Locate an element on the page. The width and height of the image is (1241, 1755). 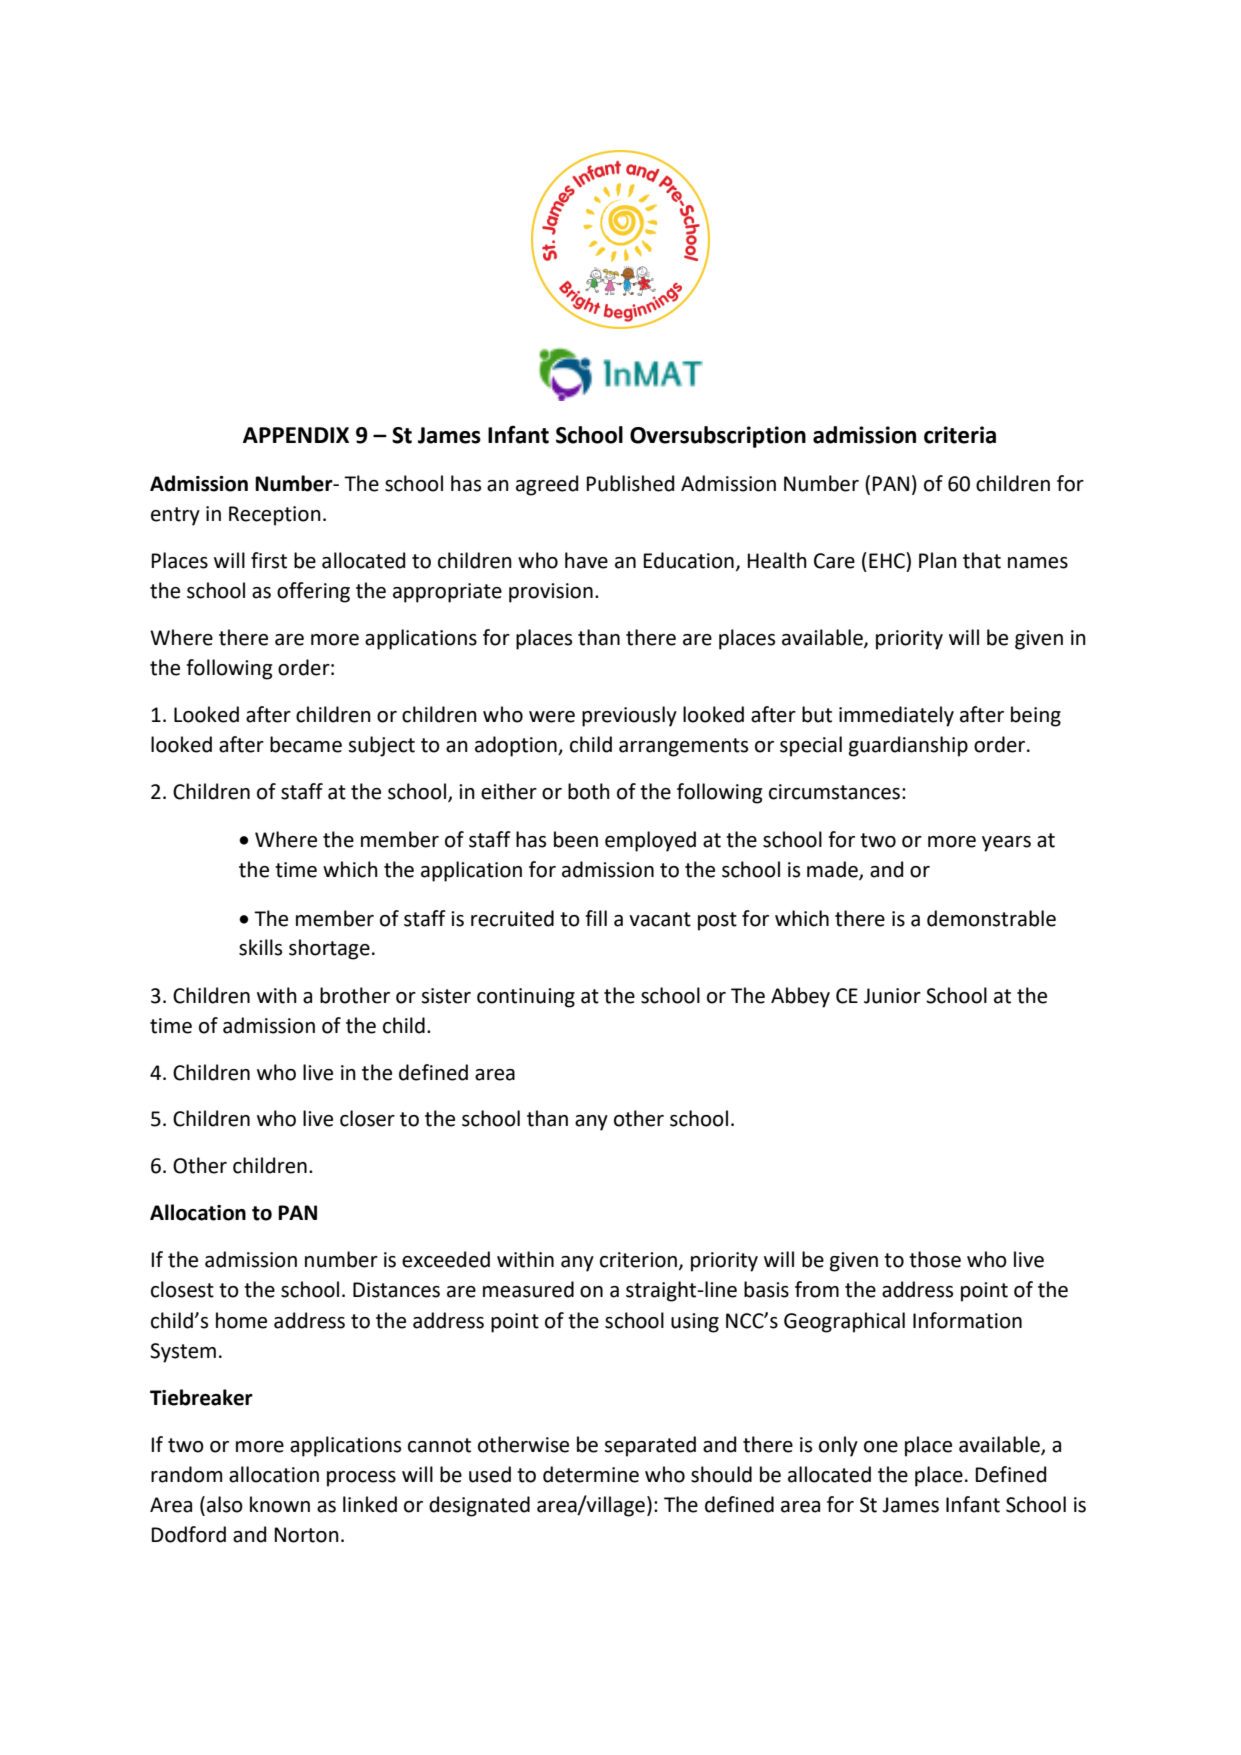
years is located at coordinates (1006, 844).
